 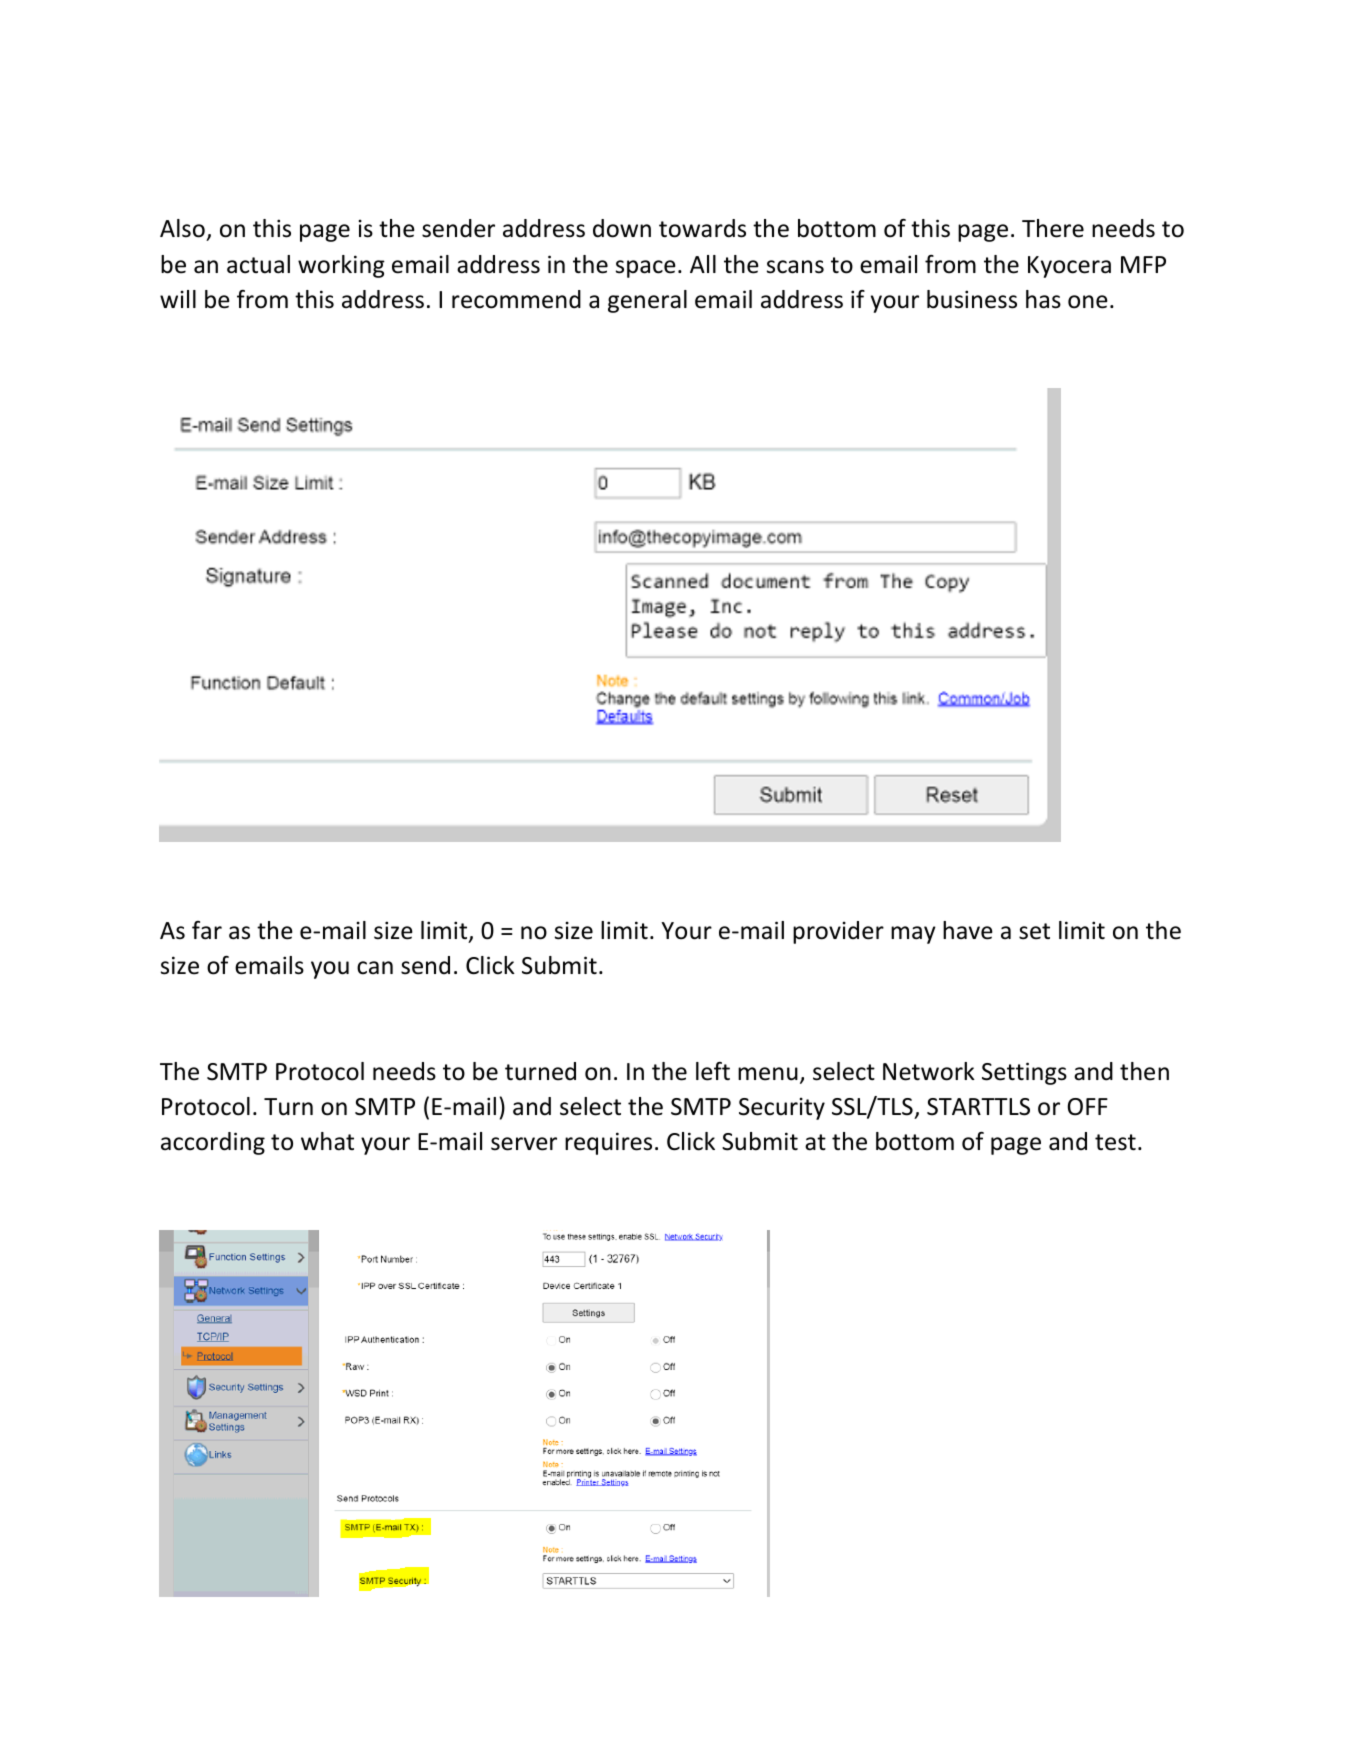 What do you see at coordinates (838, 932) in the screenshot?
I see `provider` at bounding box center [838, 932].
